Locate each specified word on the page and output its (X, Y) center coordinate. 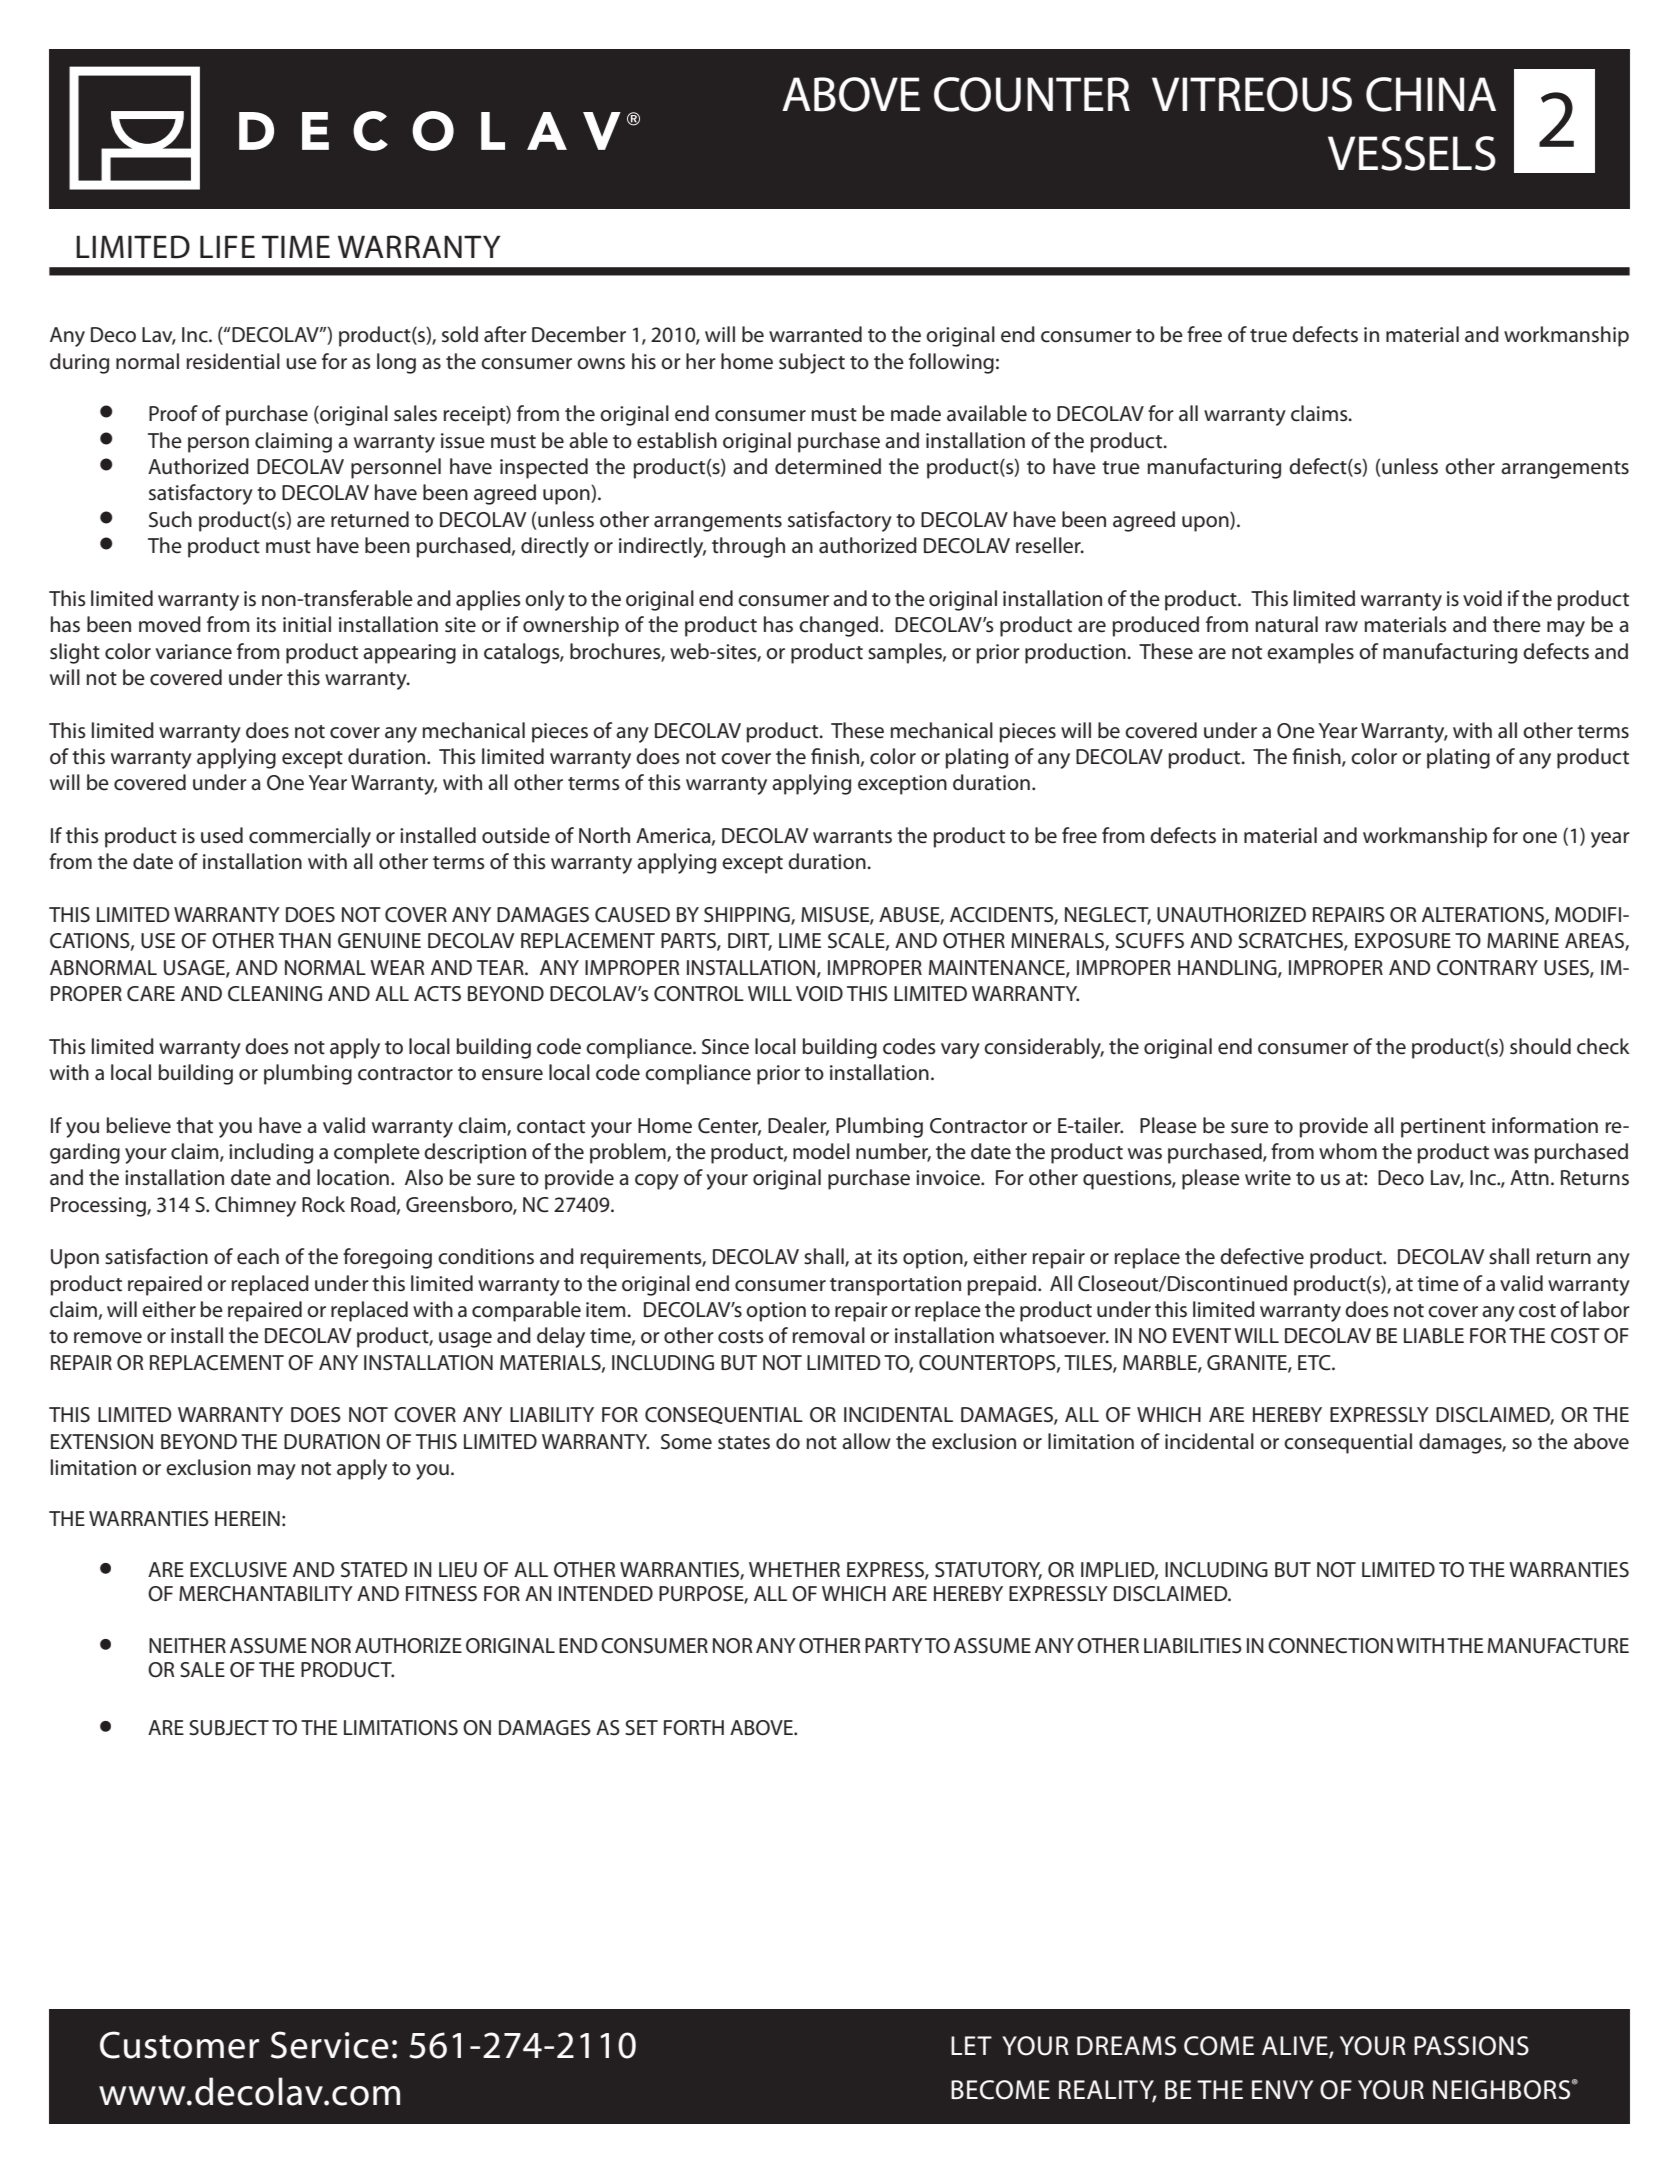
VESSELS (1412, 153)
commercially (310, 837)
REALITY (1108, 2090)
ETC (1315, 1363)
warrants (852, 837)
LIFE (227, 246)
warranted (815, 334)
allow (866, 1441)
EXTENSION (102, 1442)
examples (1310, 653)
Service (330, 2045)
